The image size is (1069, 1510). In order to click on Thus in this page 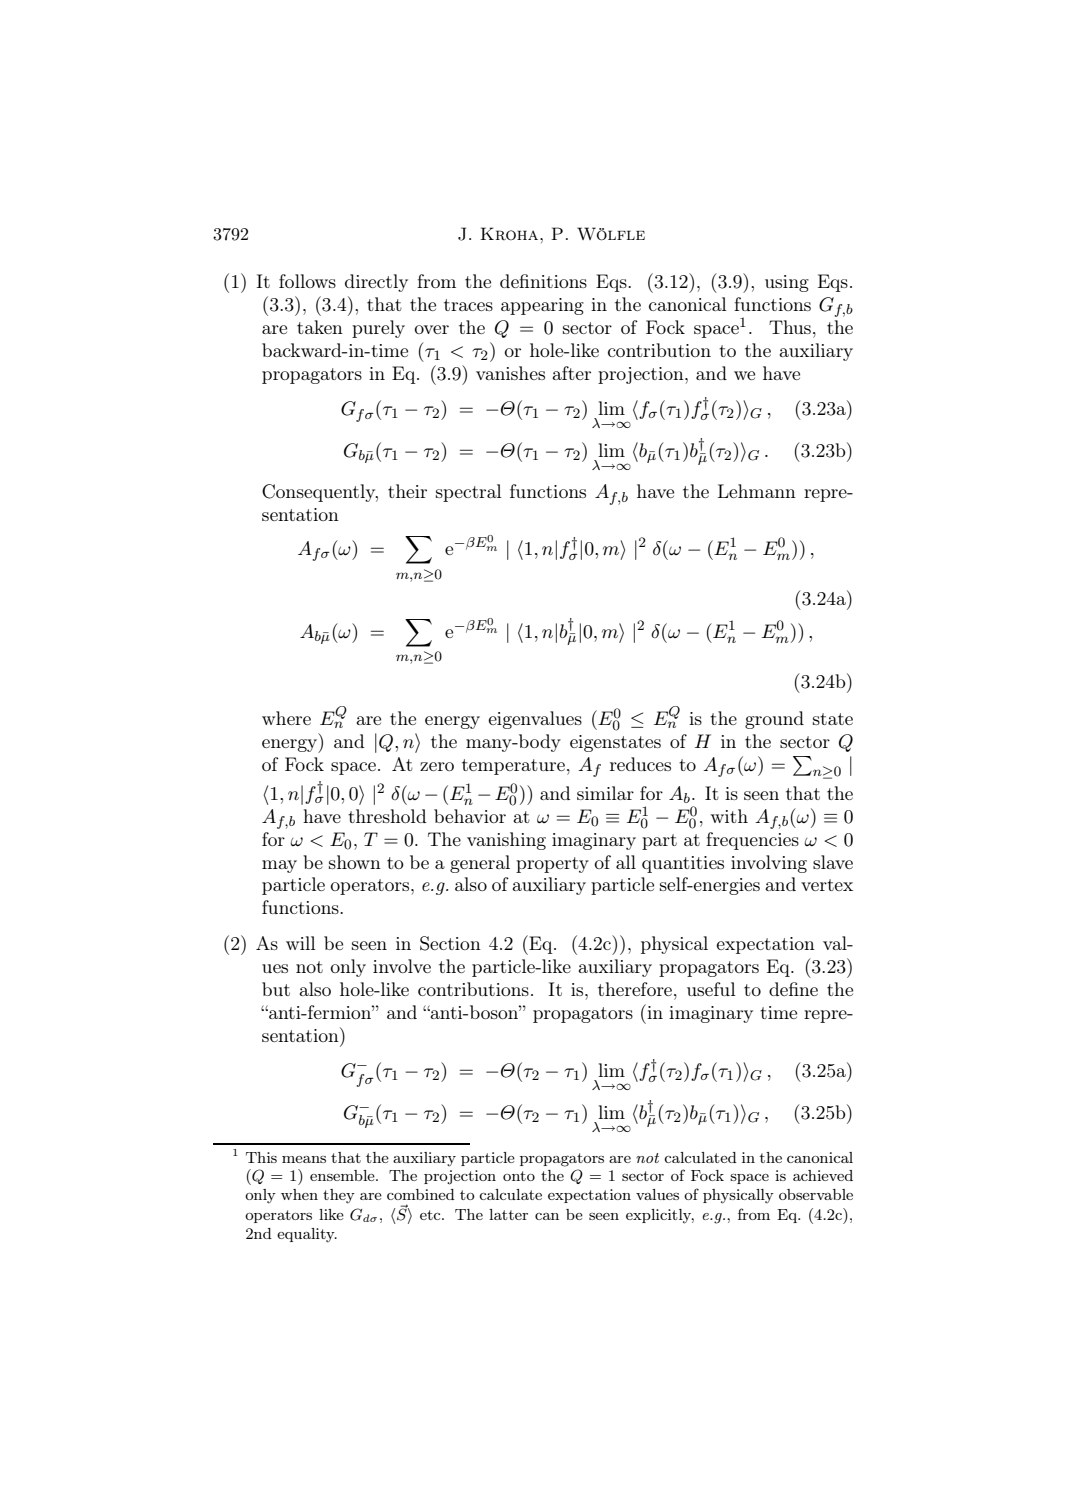, I will do `click(790, 327)`.
